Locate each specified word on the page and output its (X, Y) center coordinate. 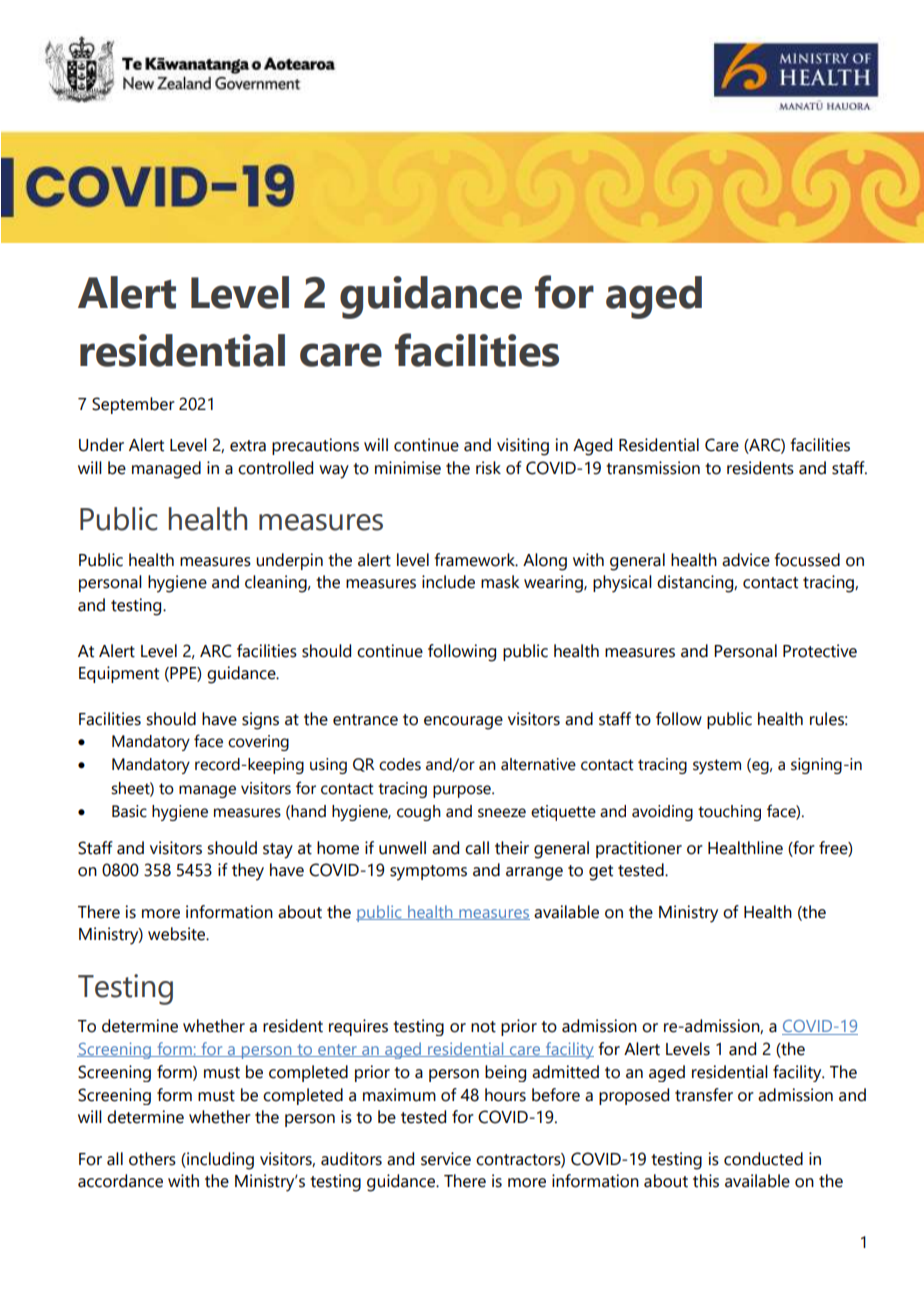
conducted (763, 1159)
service (446, 1159)
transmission (653, 468)
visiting (523, 447)
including (219, 1161)
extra (248, 446)
